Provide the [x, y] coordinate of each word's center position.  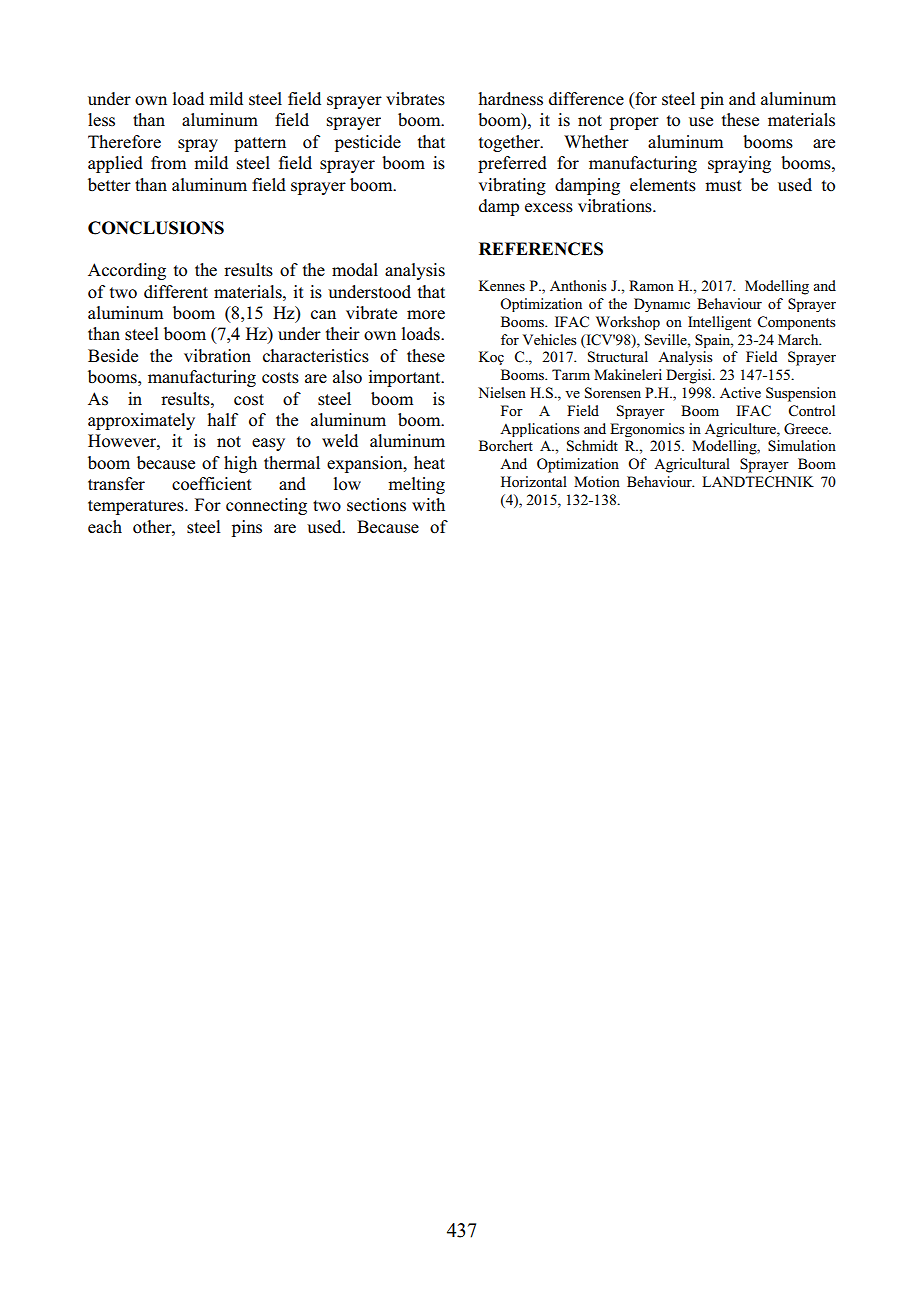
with [428, 504]
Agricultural [692, 465]
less [101, 120]
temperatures [137, 507]
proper [634, 123]
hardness [510, 99]
